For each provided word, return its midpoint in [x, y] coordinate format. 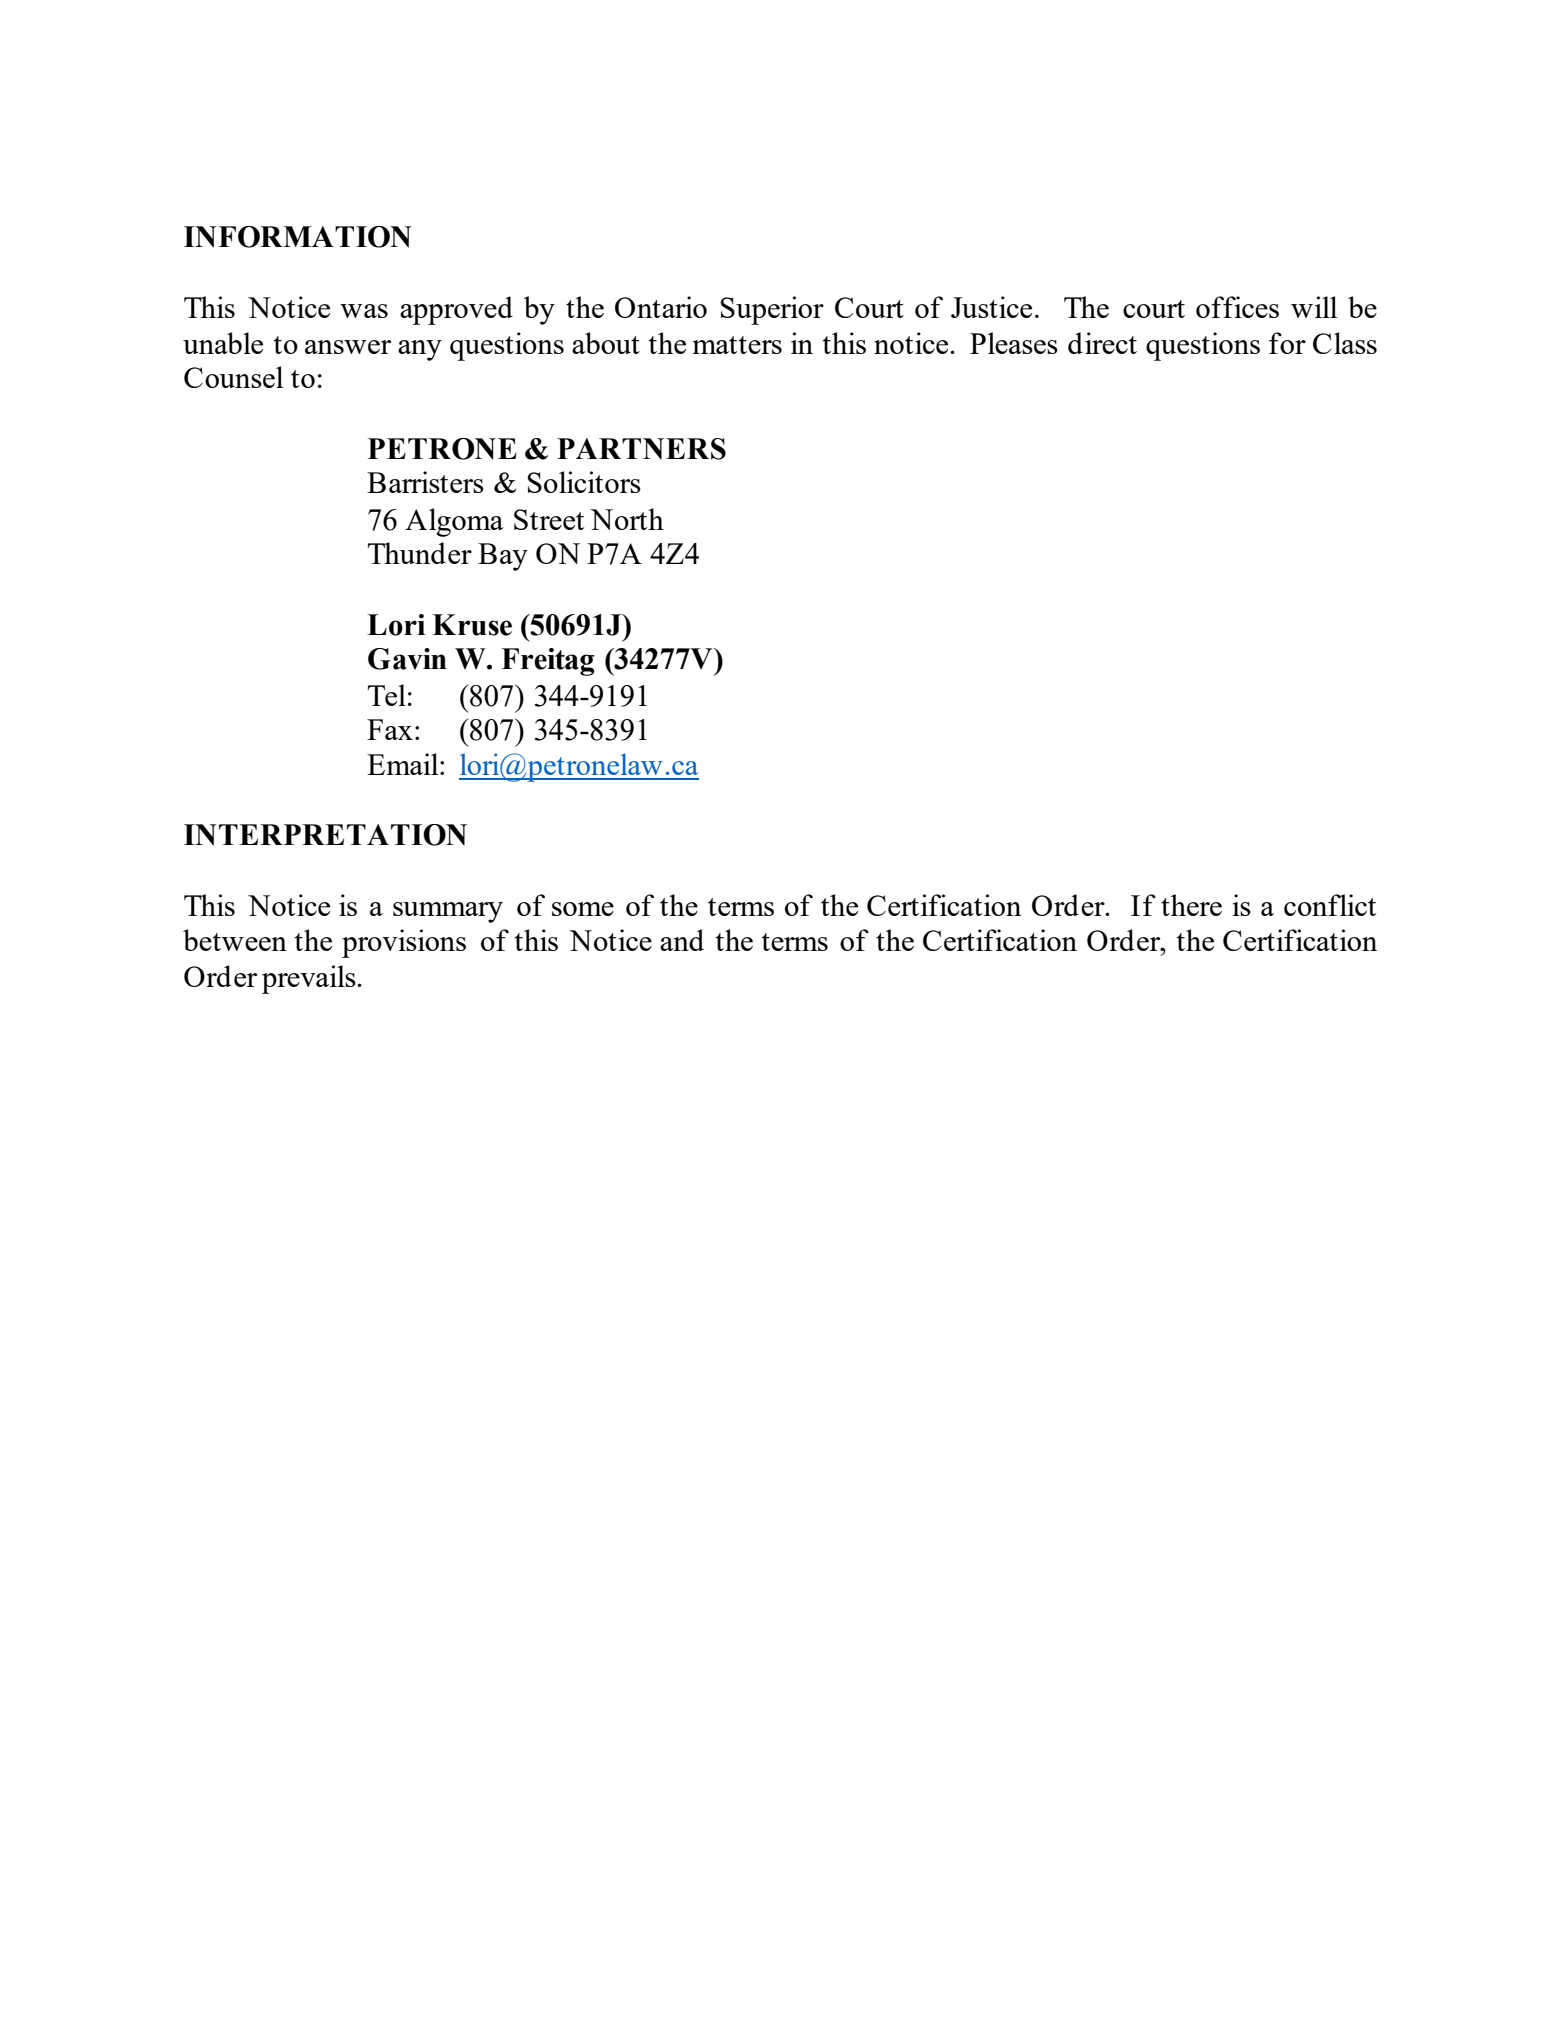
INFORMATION [298, 237]
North [627, 519]
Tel [387, 695]
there [1191, 905]
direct [1102, 343]
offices [1237, 307]
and [682, 940]
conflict [1330, 905]
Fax [390, 729]
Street [549, 519]
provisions [404, 943]
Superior [772, 310]
